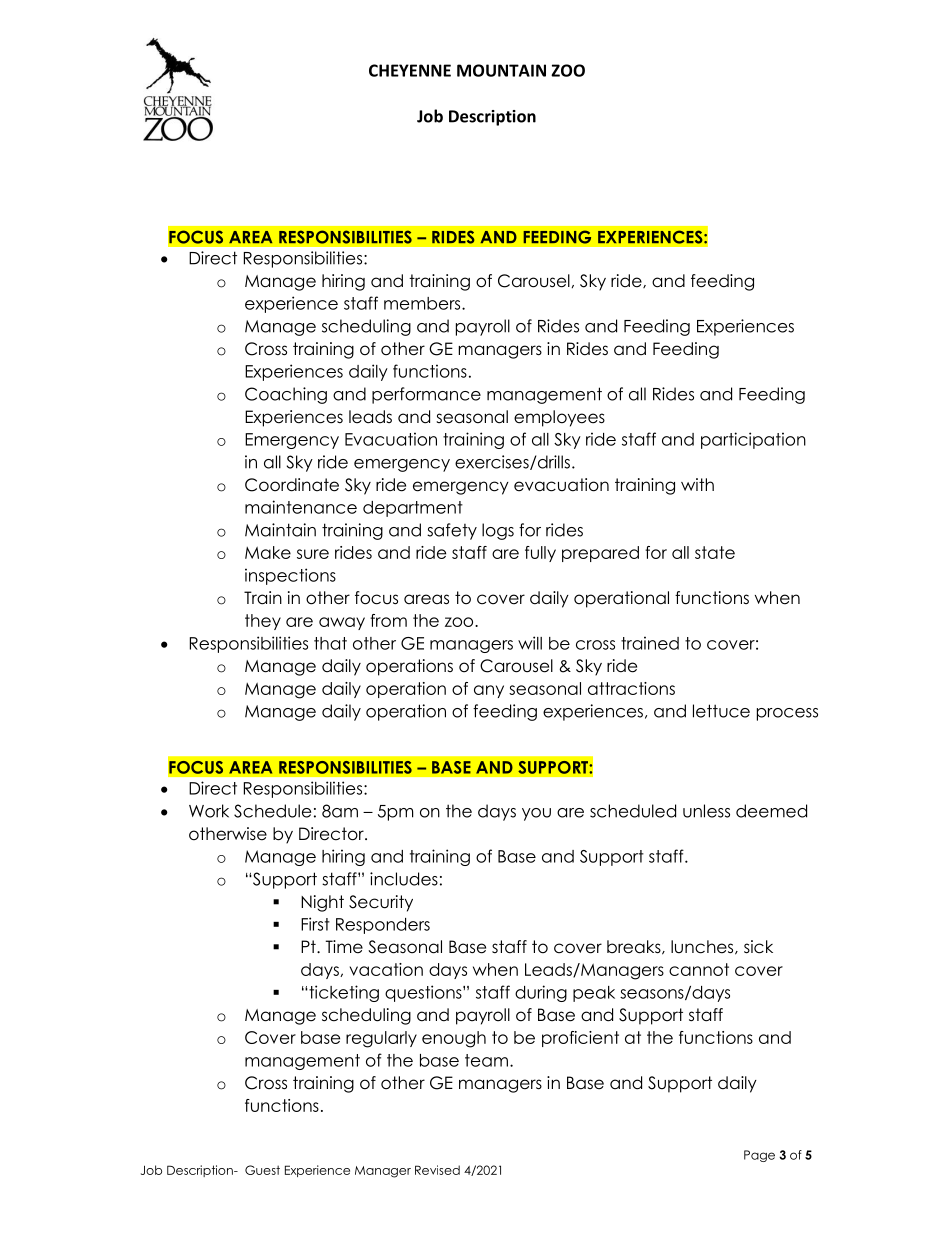  I want to click on MOUNTAIN, so click(501, 70).
